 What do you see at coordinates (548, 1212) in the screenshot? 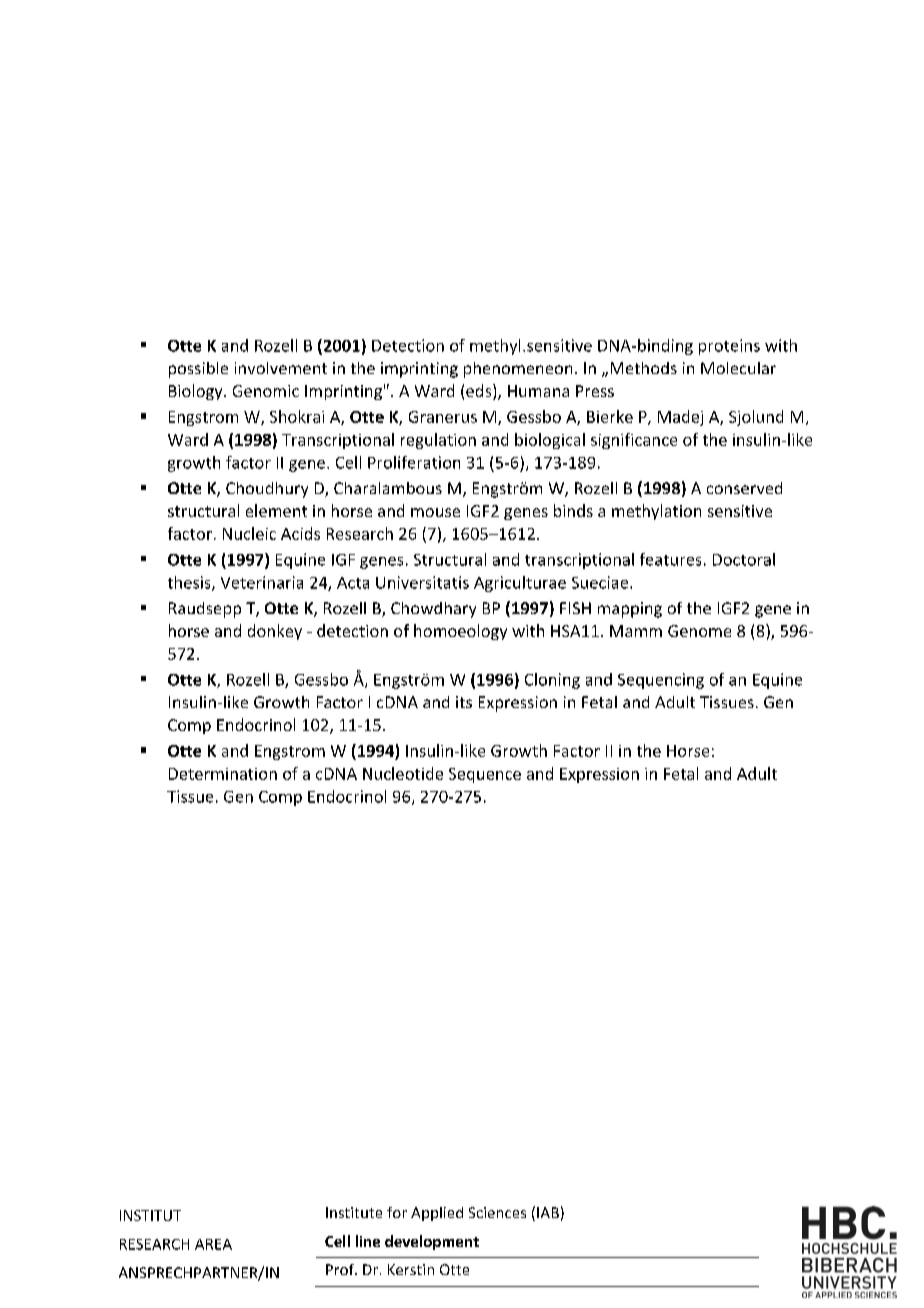
I see `IAB` at bounding box center [548, 1212].
